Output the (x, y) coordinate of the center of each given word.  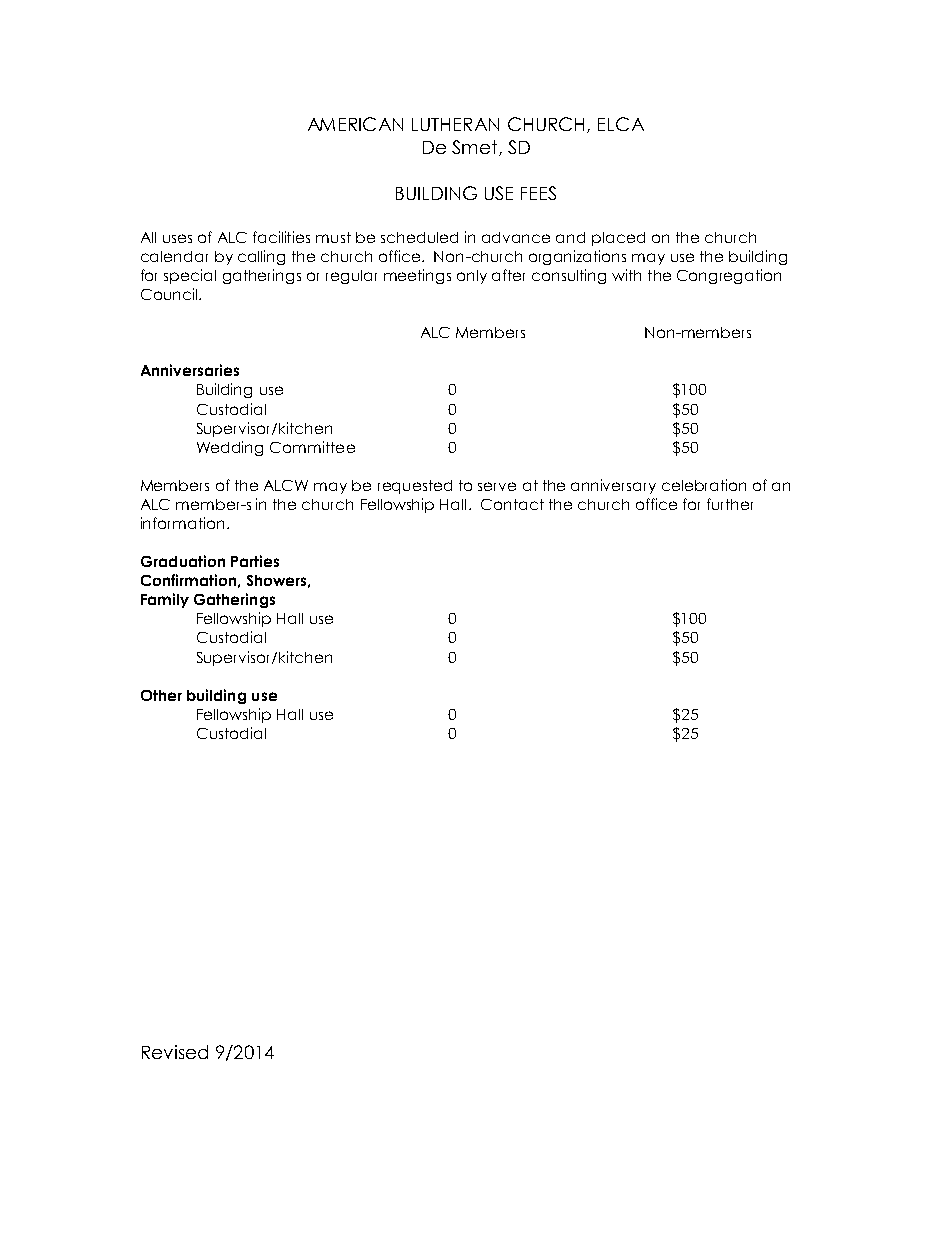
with (626, 275)
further (730, 504)
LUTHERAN (455, 124)
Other (161, 695)
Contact (512, 504)
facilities (281, 237)
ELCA (621, 124)
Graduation (183, 561)
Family (165, 600)
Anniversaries (190, 370)
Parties (255, 561)
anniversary (613, 486)
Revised (175, 1052)
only (472, 277)
